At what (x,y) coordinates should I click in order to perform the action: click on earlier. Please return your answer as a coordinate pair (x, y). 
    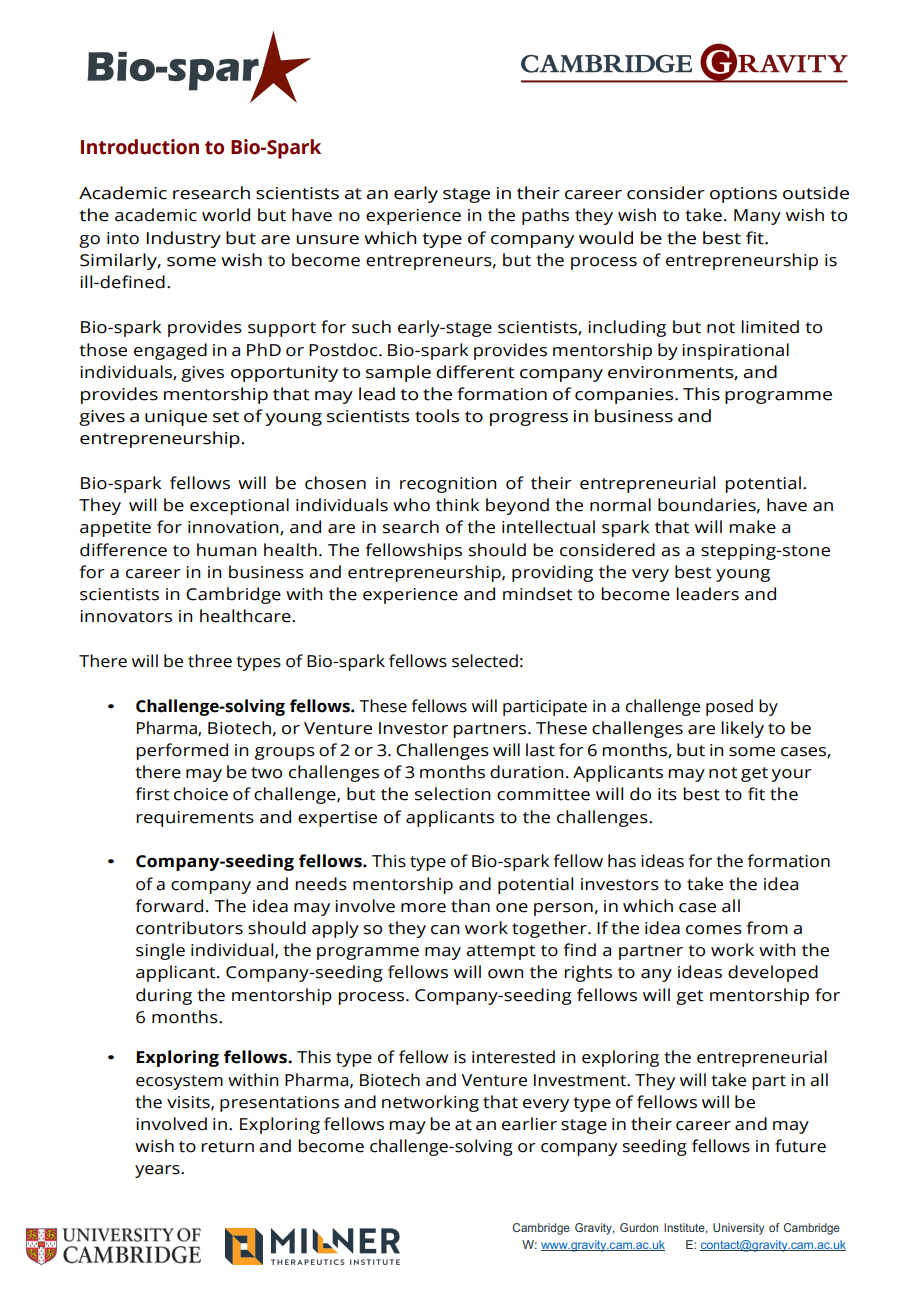
    Looking at the image, I should click on (529, 1124).
